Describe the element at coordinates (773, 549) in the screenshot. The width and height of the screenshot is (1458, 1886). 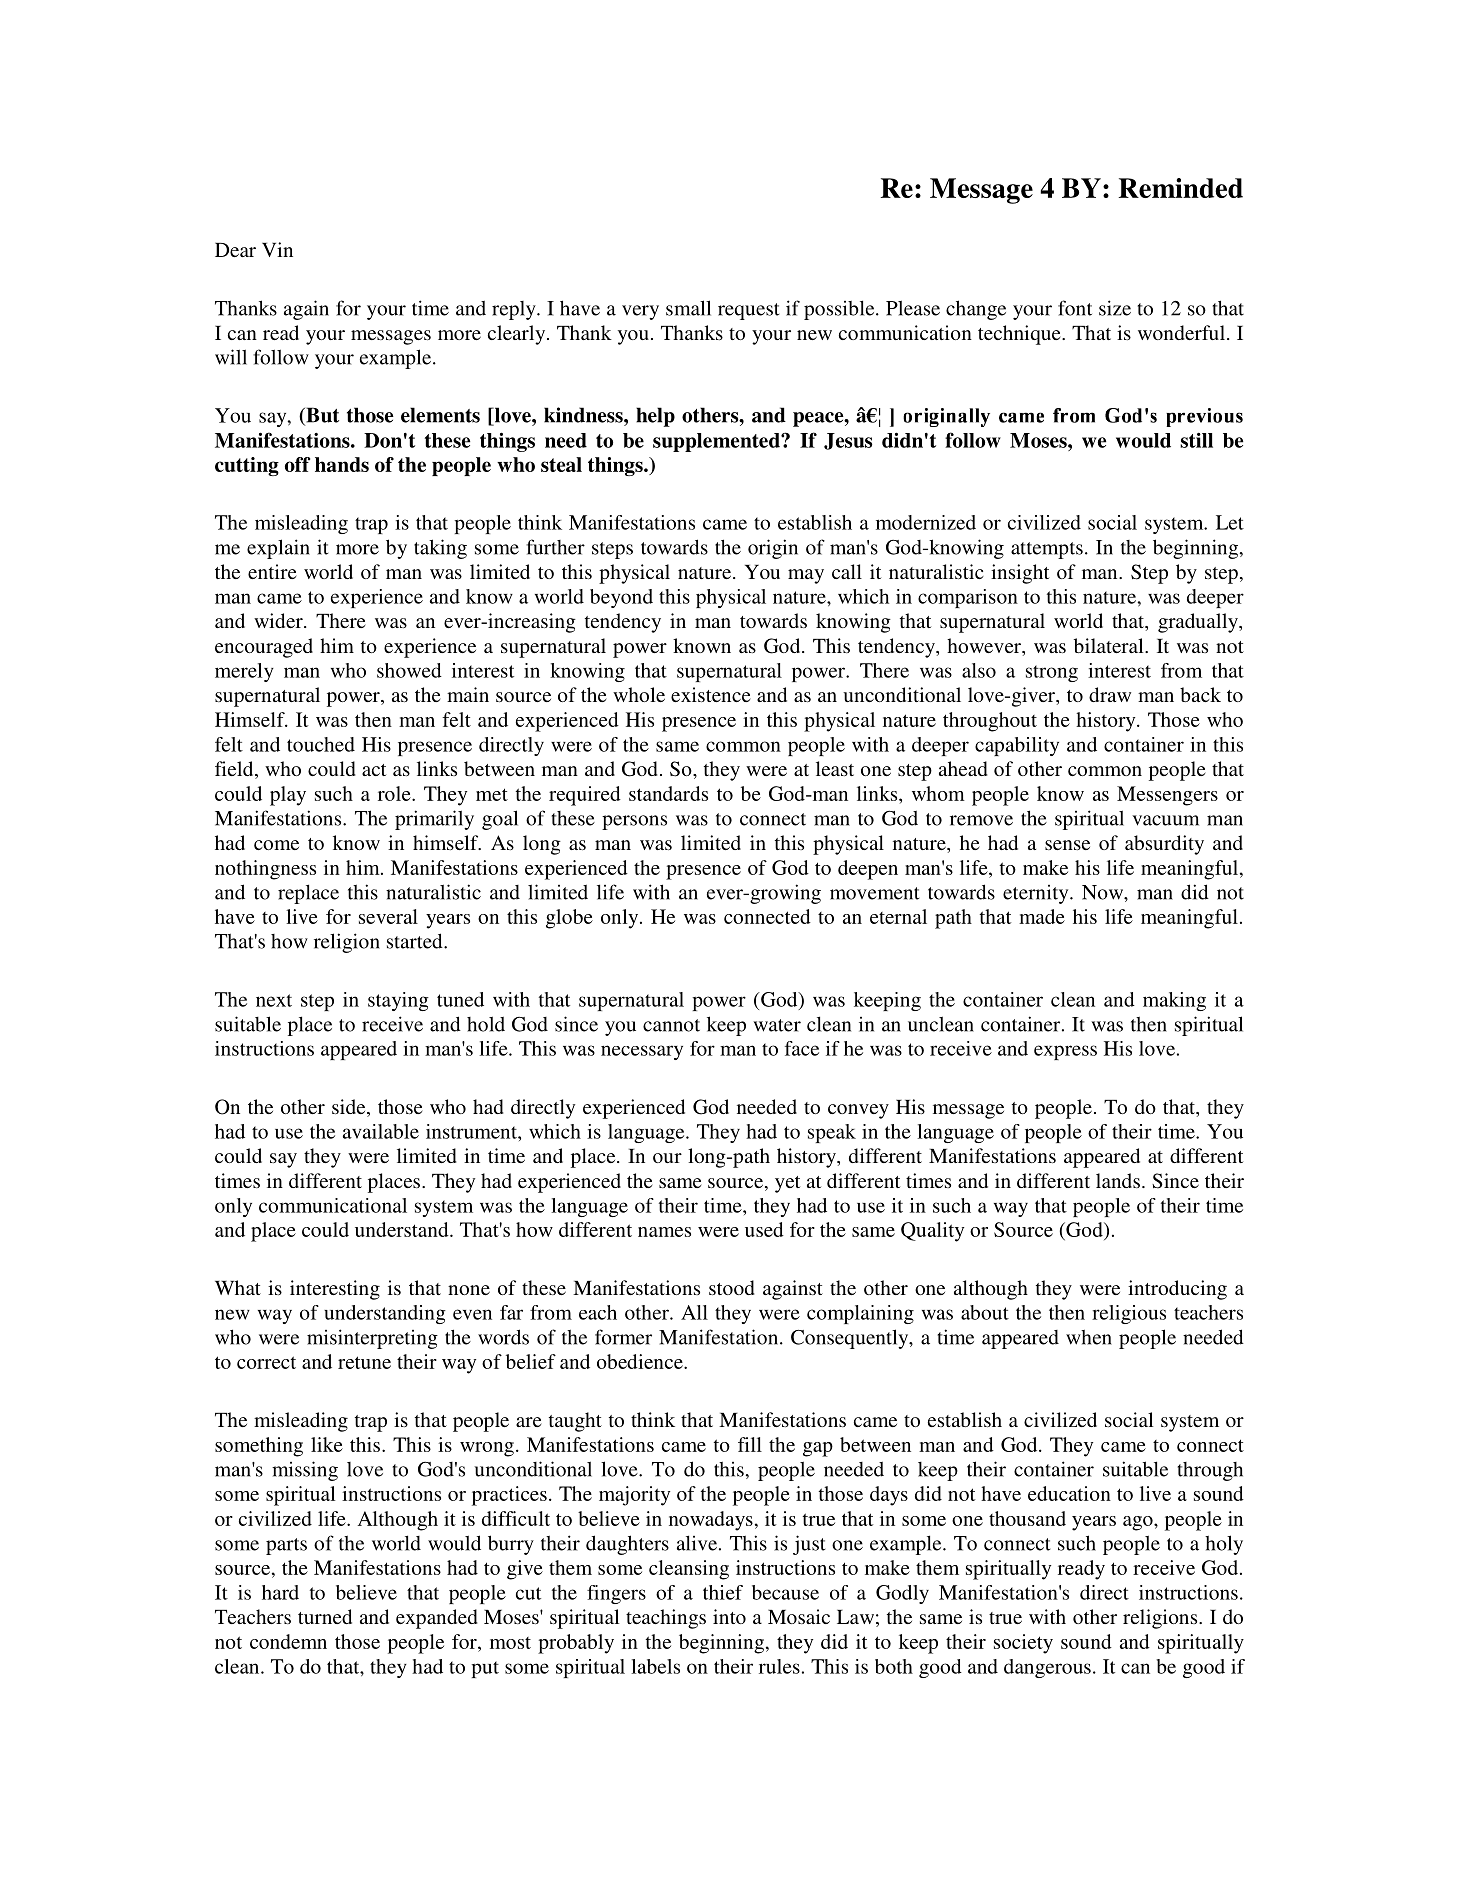
I see `origin` at that location.
